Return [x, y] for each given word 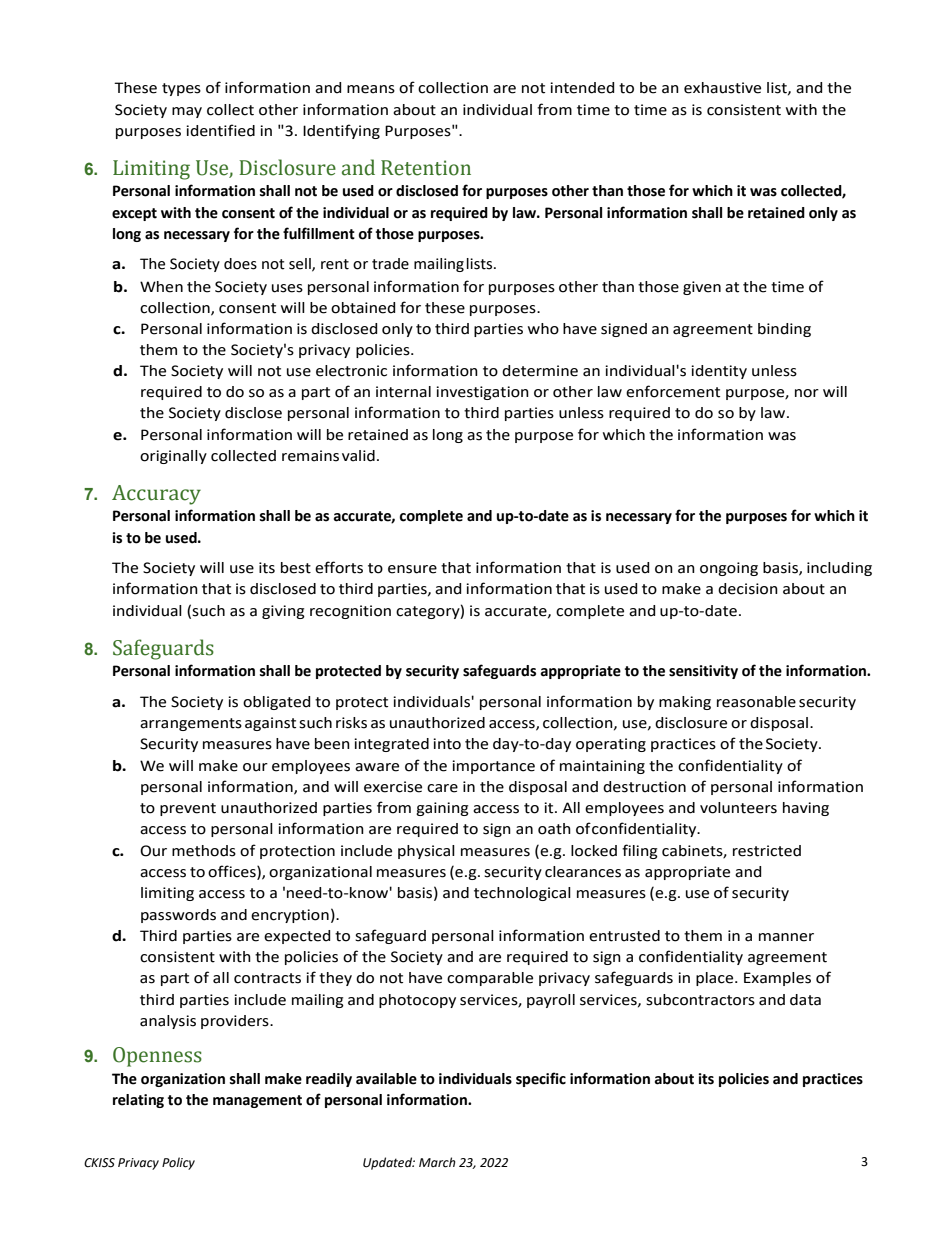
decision [748, 589]
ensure [412, 569]
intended [582, 88]
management [257, 1101]
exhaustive [722, 88]
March [437, 1162]
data [805, 1000]
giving [283, 612]
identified [220, 130]
